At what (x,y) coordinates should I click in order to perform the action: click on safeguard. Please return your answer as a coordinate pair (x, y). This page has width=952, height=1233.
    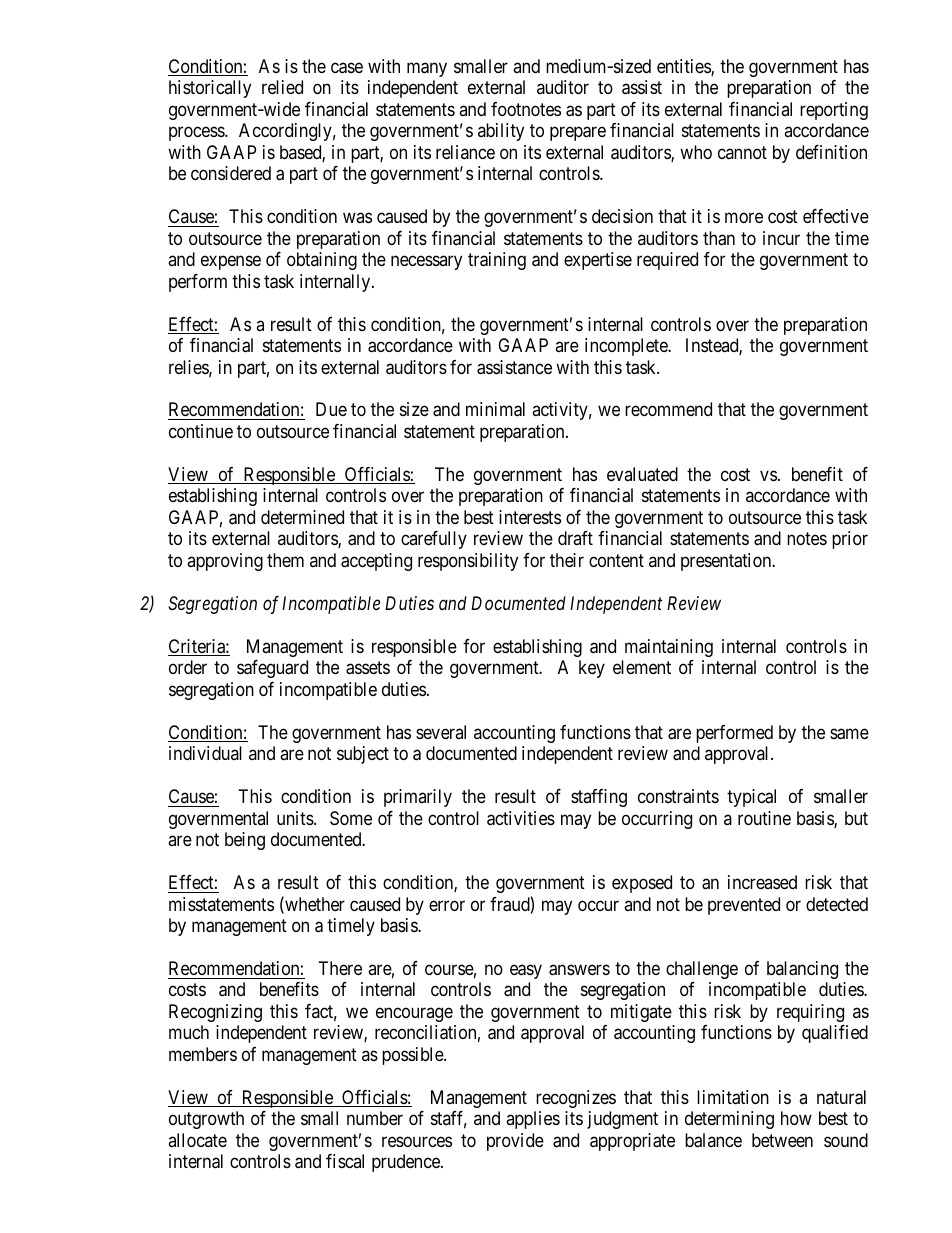
    Looking at the image, I should click on (272, 669).
